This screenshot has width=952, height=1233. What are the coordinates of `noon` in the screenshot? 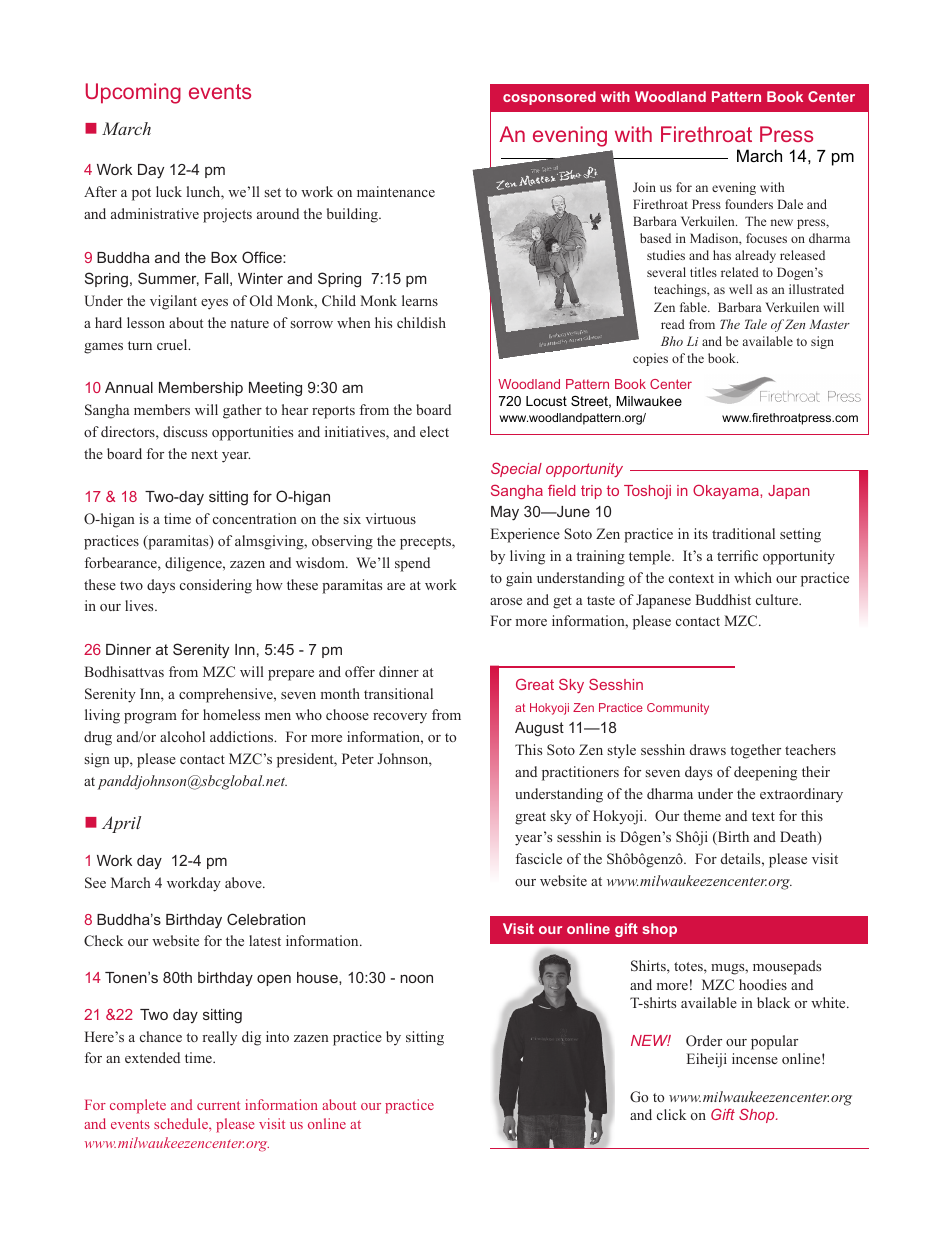 It's located at (416, 978).
